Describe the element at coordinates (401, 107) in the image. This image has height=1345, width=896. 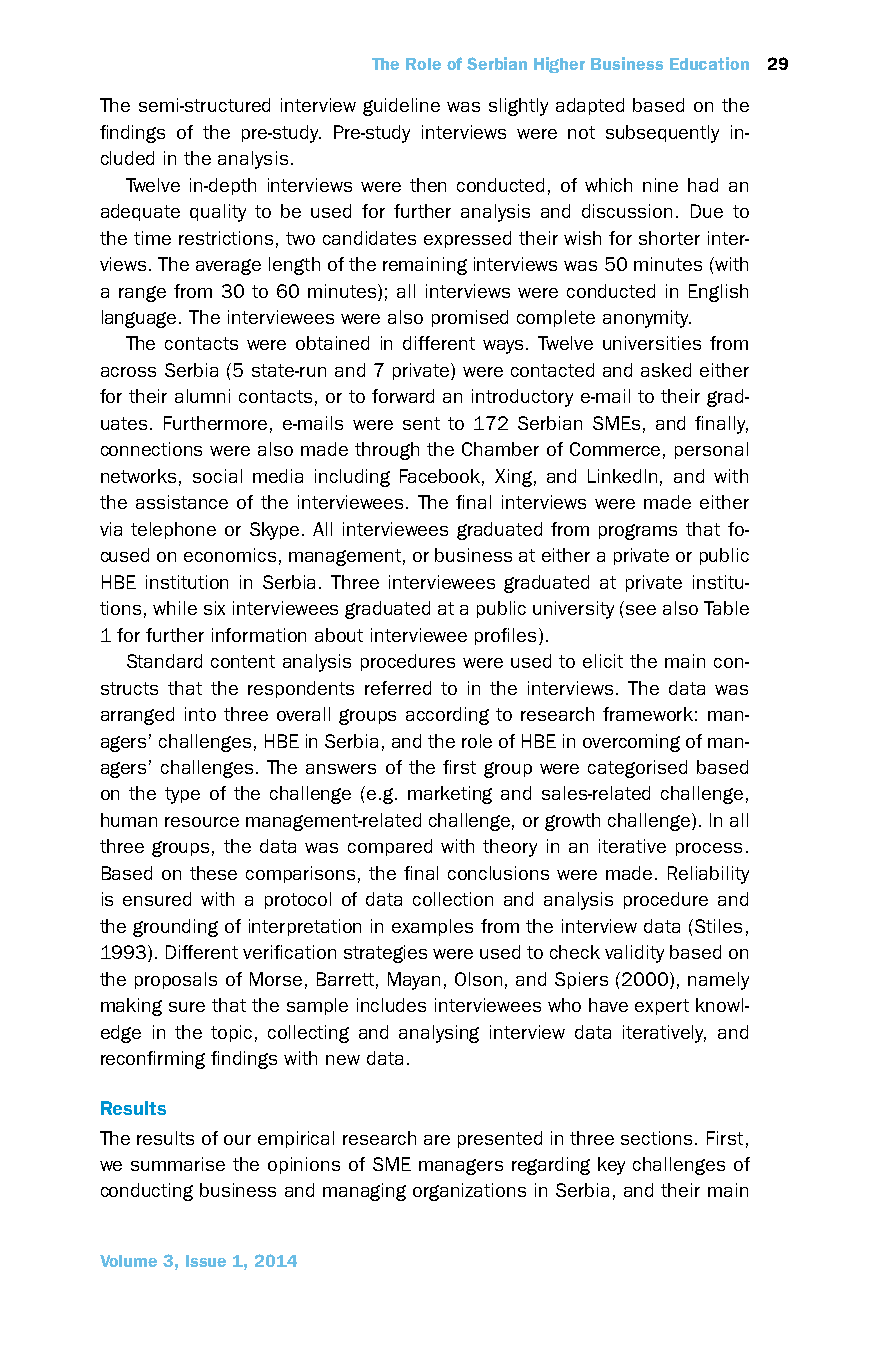
I see `guideline` at that location.
